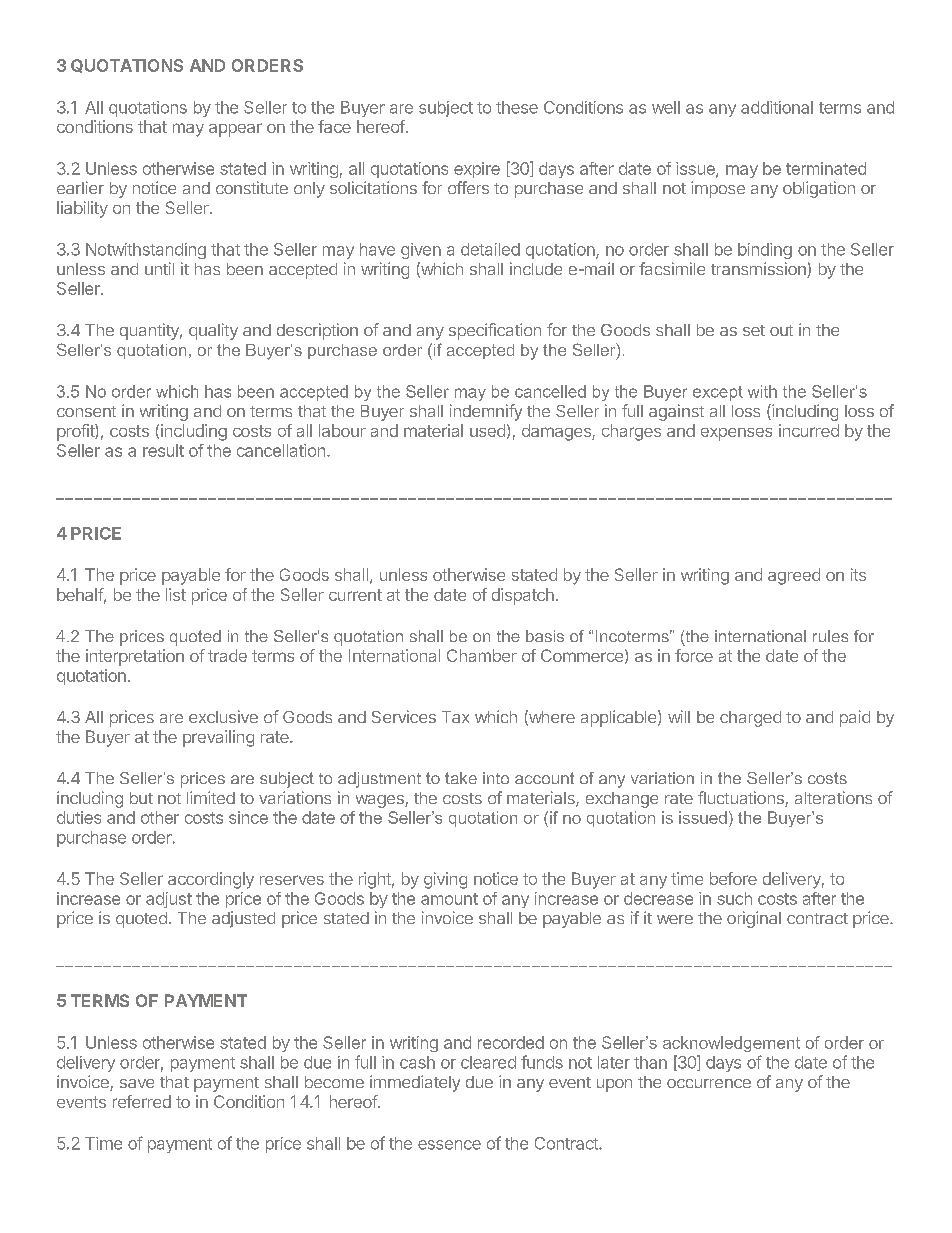 The image size is (952, 1233). What do you see at coordinates (176, 594) in the screenshot?
I see `list` at bounding box center [176, 594].
